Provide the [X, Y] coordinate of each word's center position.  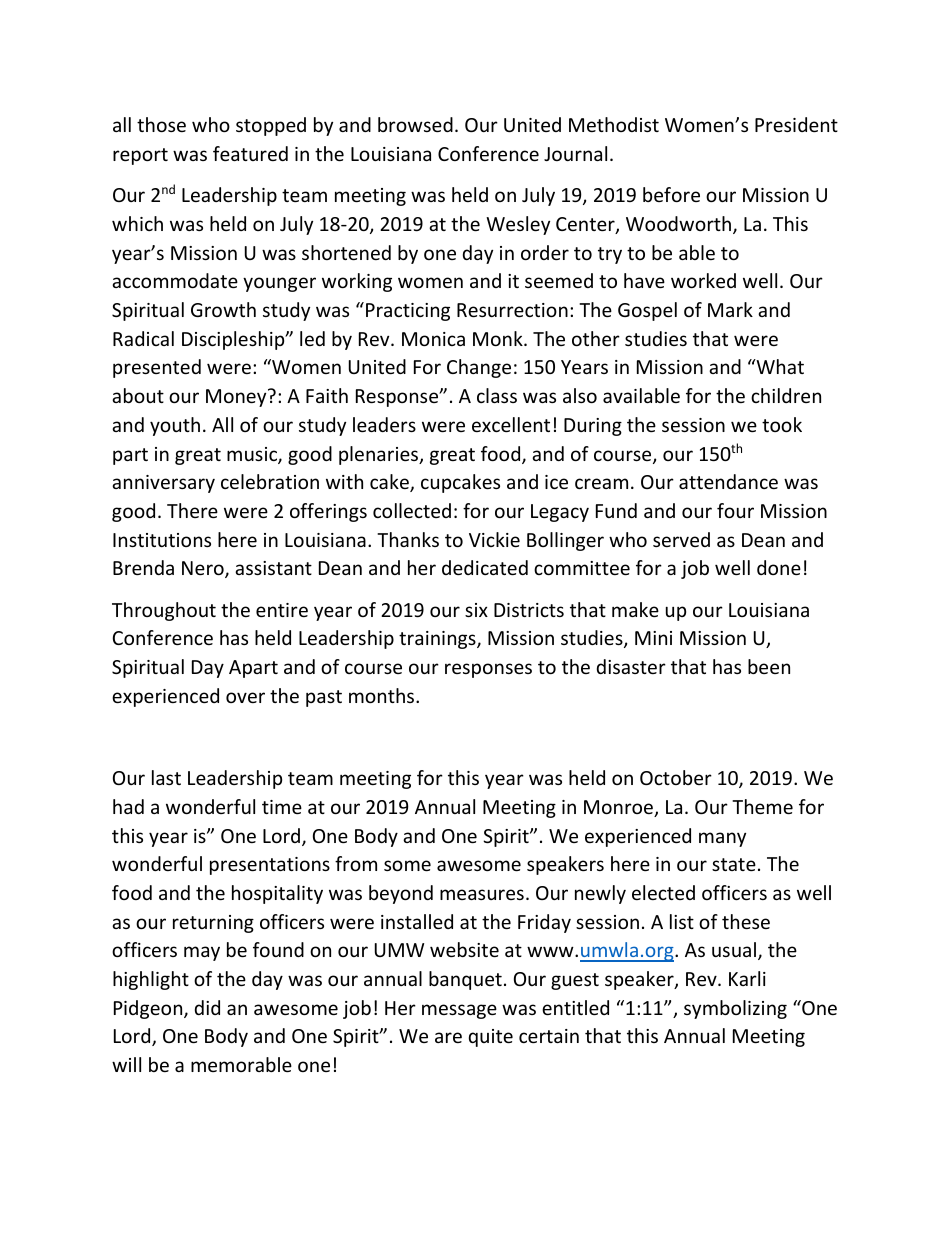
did [207, 1007]
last [166, 777]
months [383, 695]
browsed [415, 124]
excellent [511, 424]
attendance [728, 481]
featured [250, 153]
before [671, 194]
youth [175, 426]
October [676, 777]
